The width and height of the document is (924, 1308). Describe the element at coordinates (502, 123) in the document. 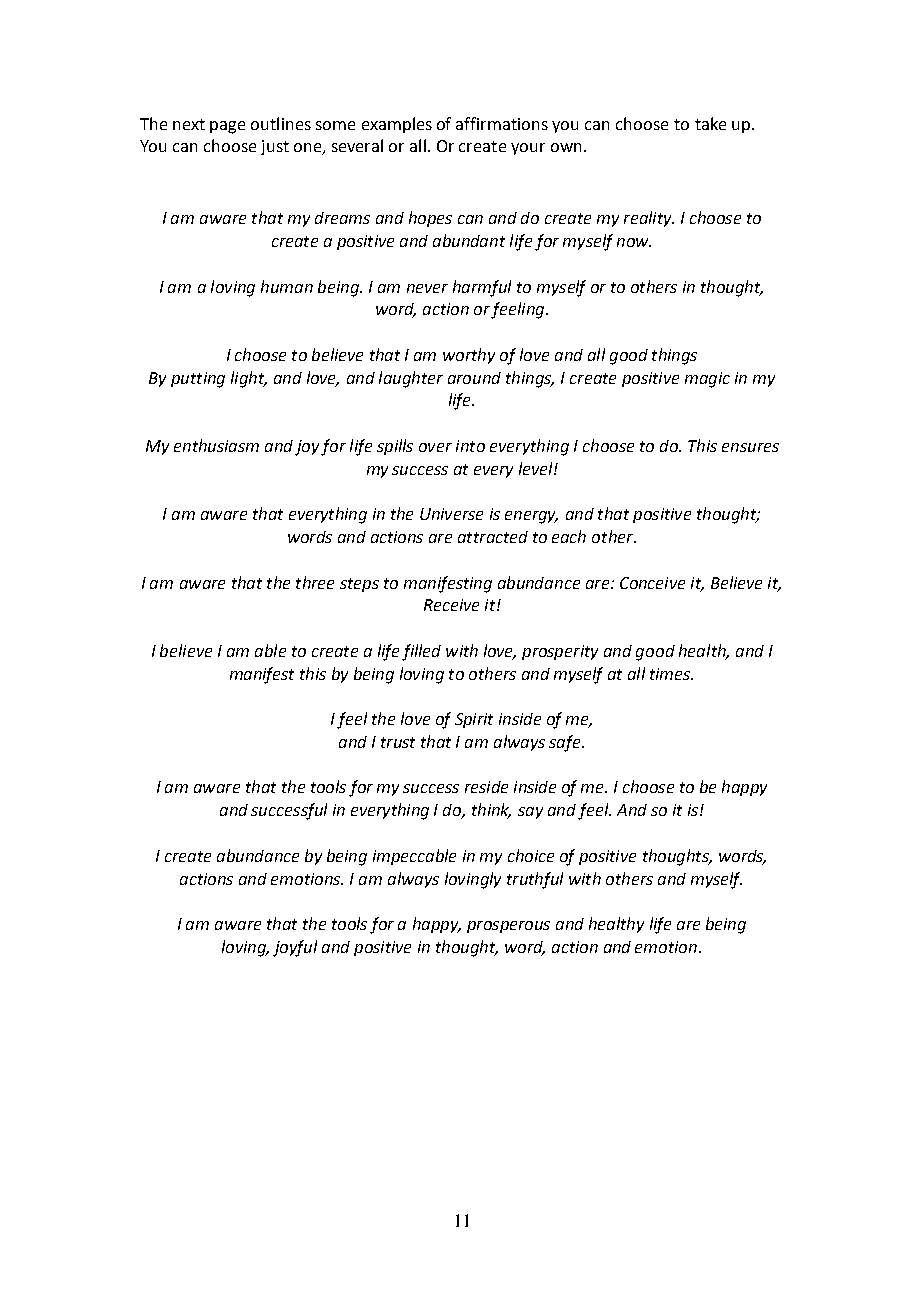

I see `affirmations` at that location.
